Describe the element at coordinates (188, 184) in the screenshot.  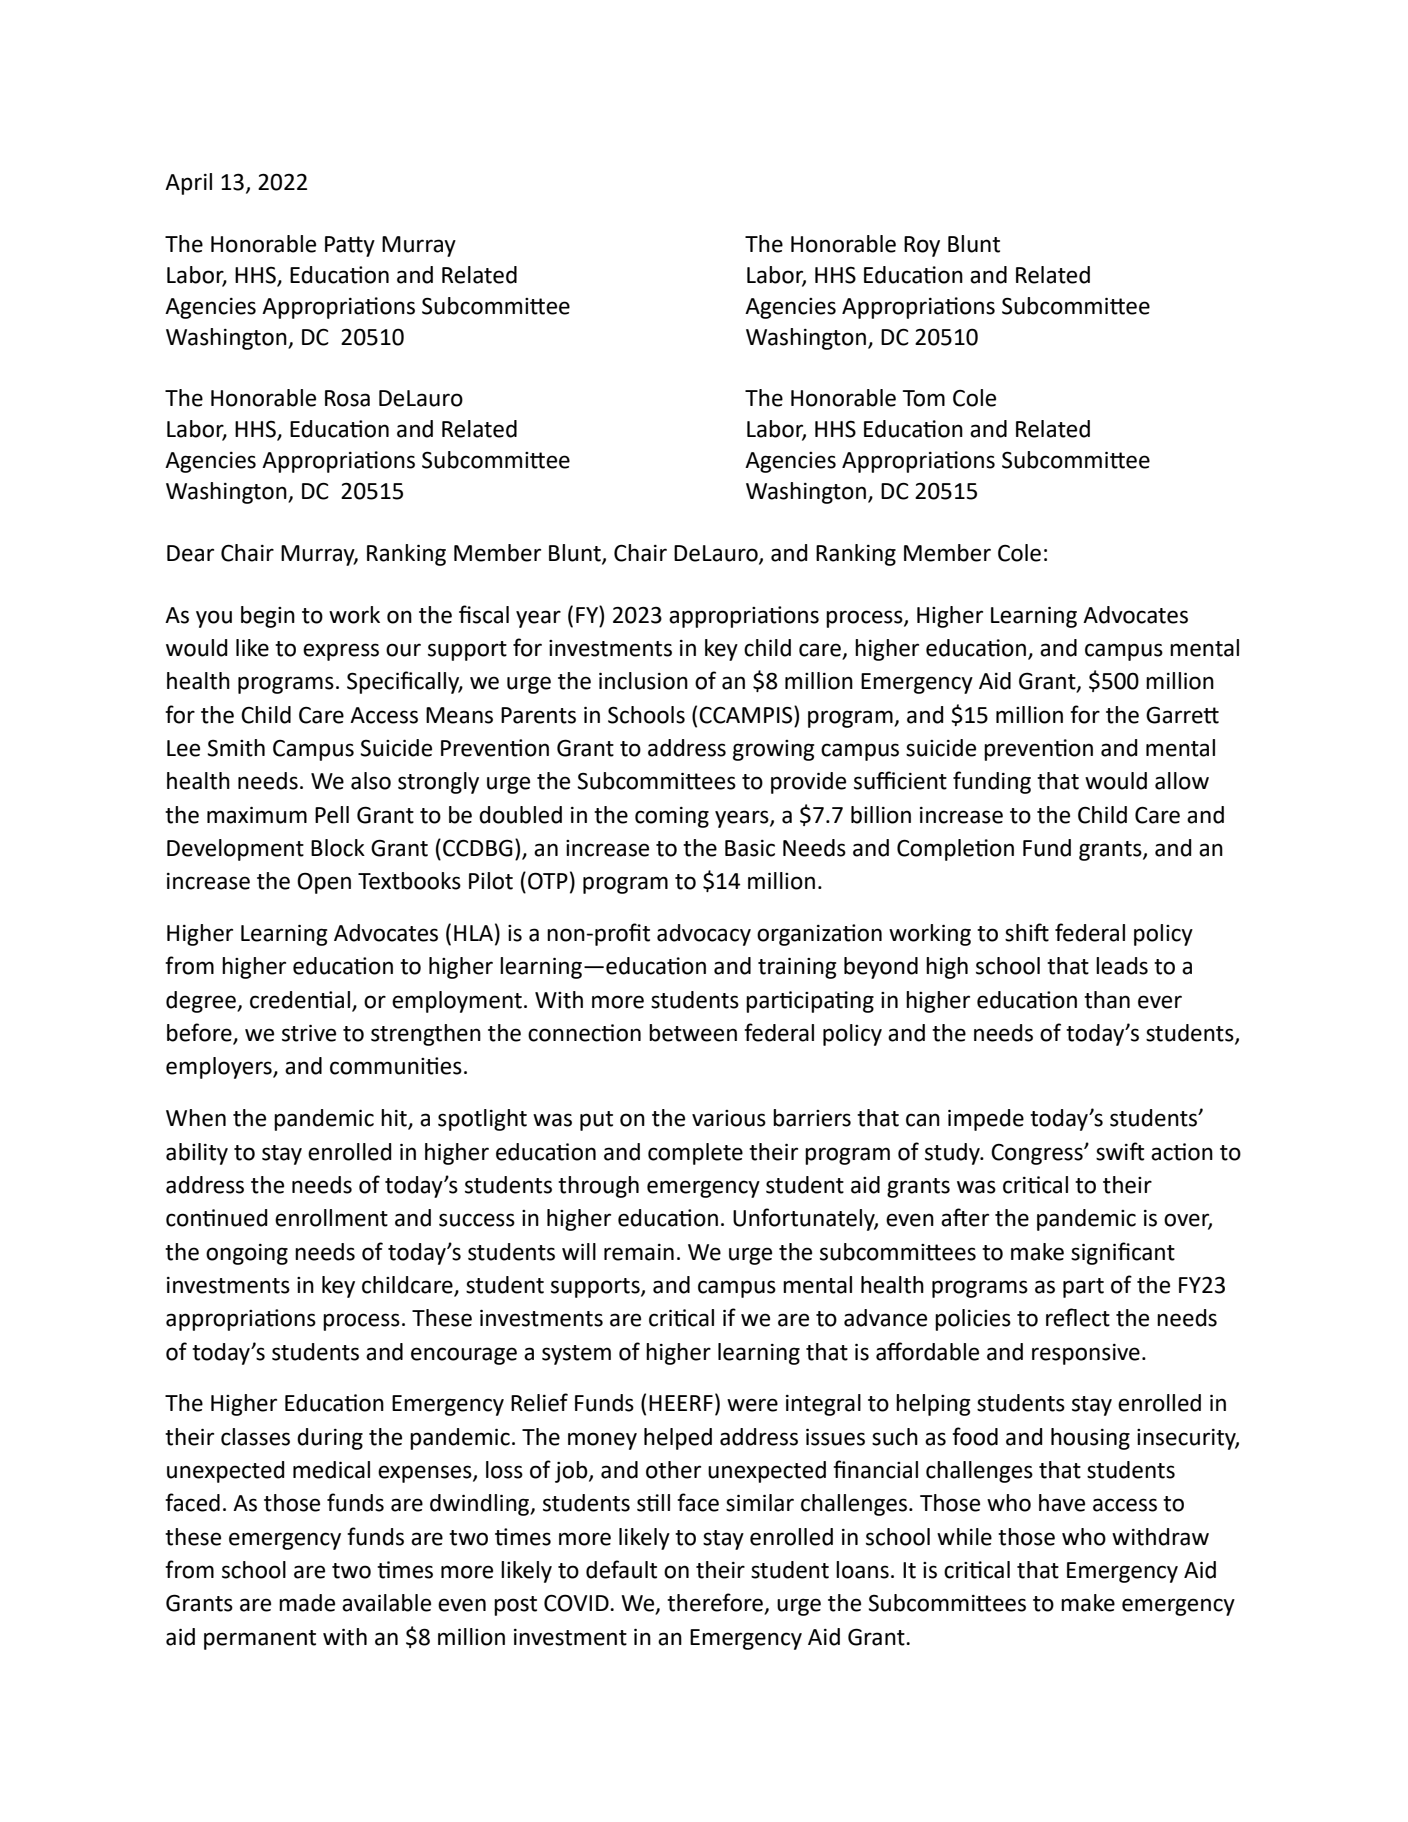
I see `April` at that location.
